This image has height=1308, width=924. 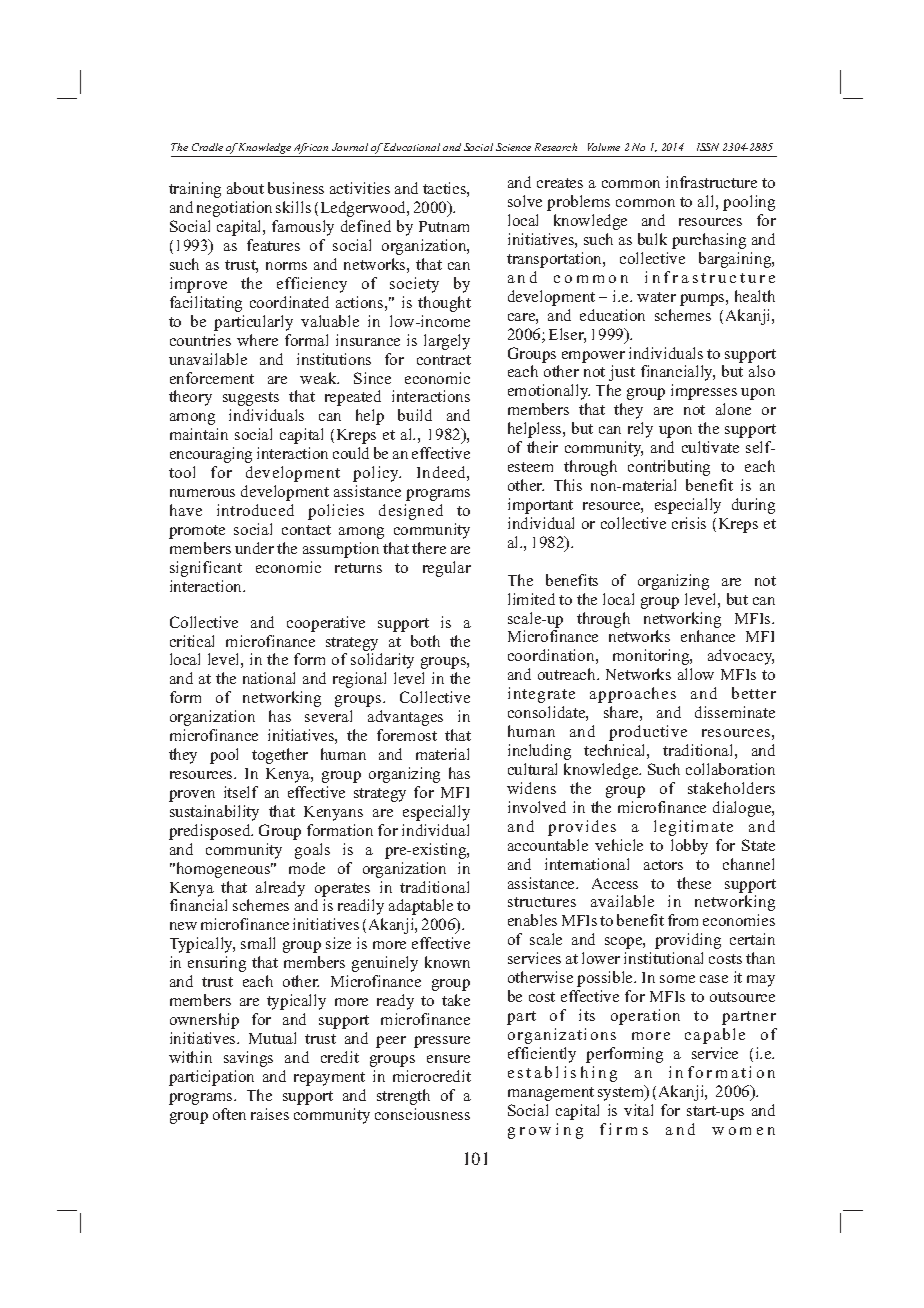 I want to click on savings, so click(x=248, y=1059).
